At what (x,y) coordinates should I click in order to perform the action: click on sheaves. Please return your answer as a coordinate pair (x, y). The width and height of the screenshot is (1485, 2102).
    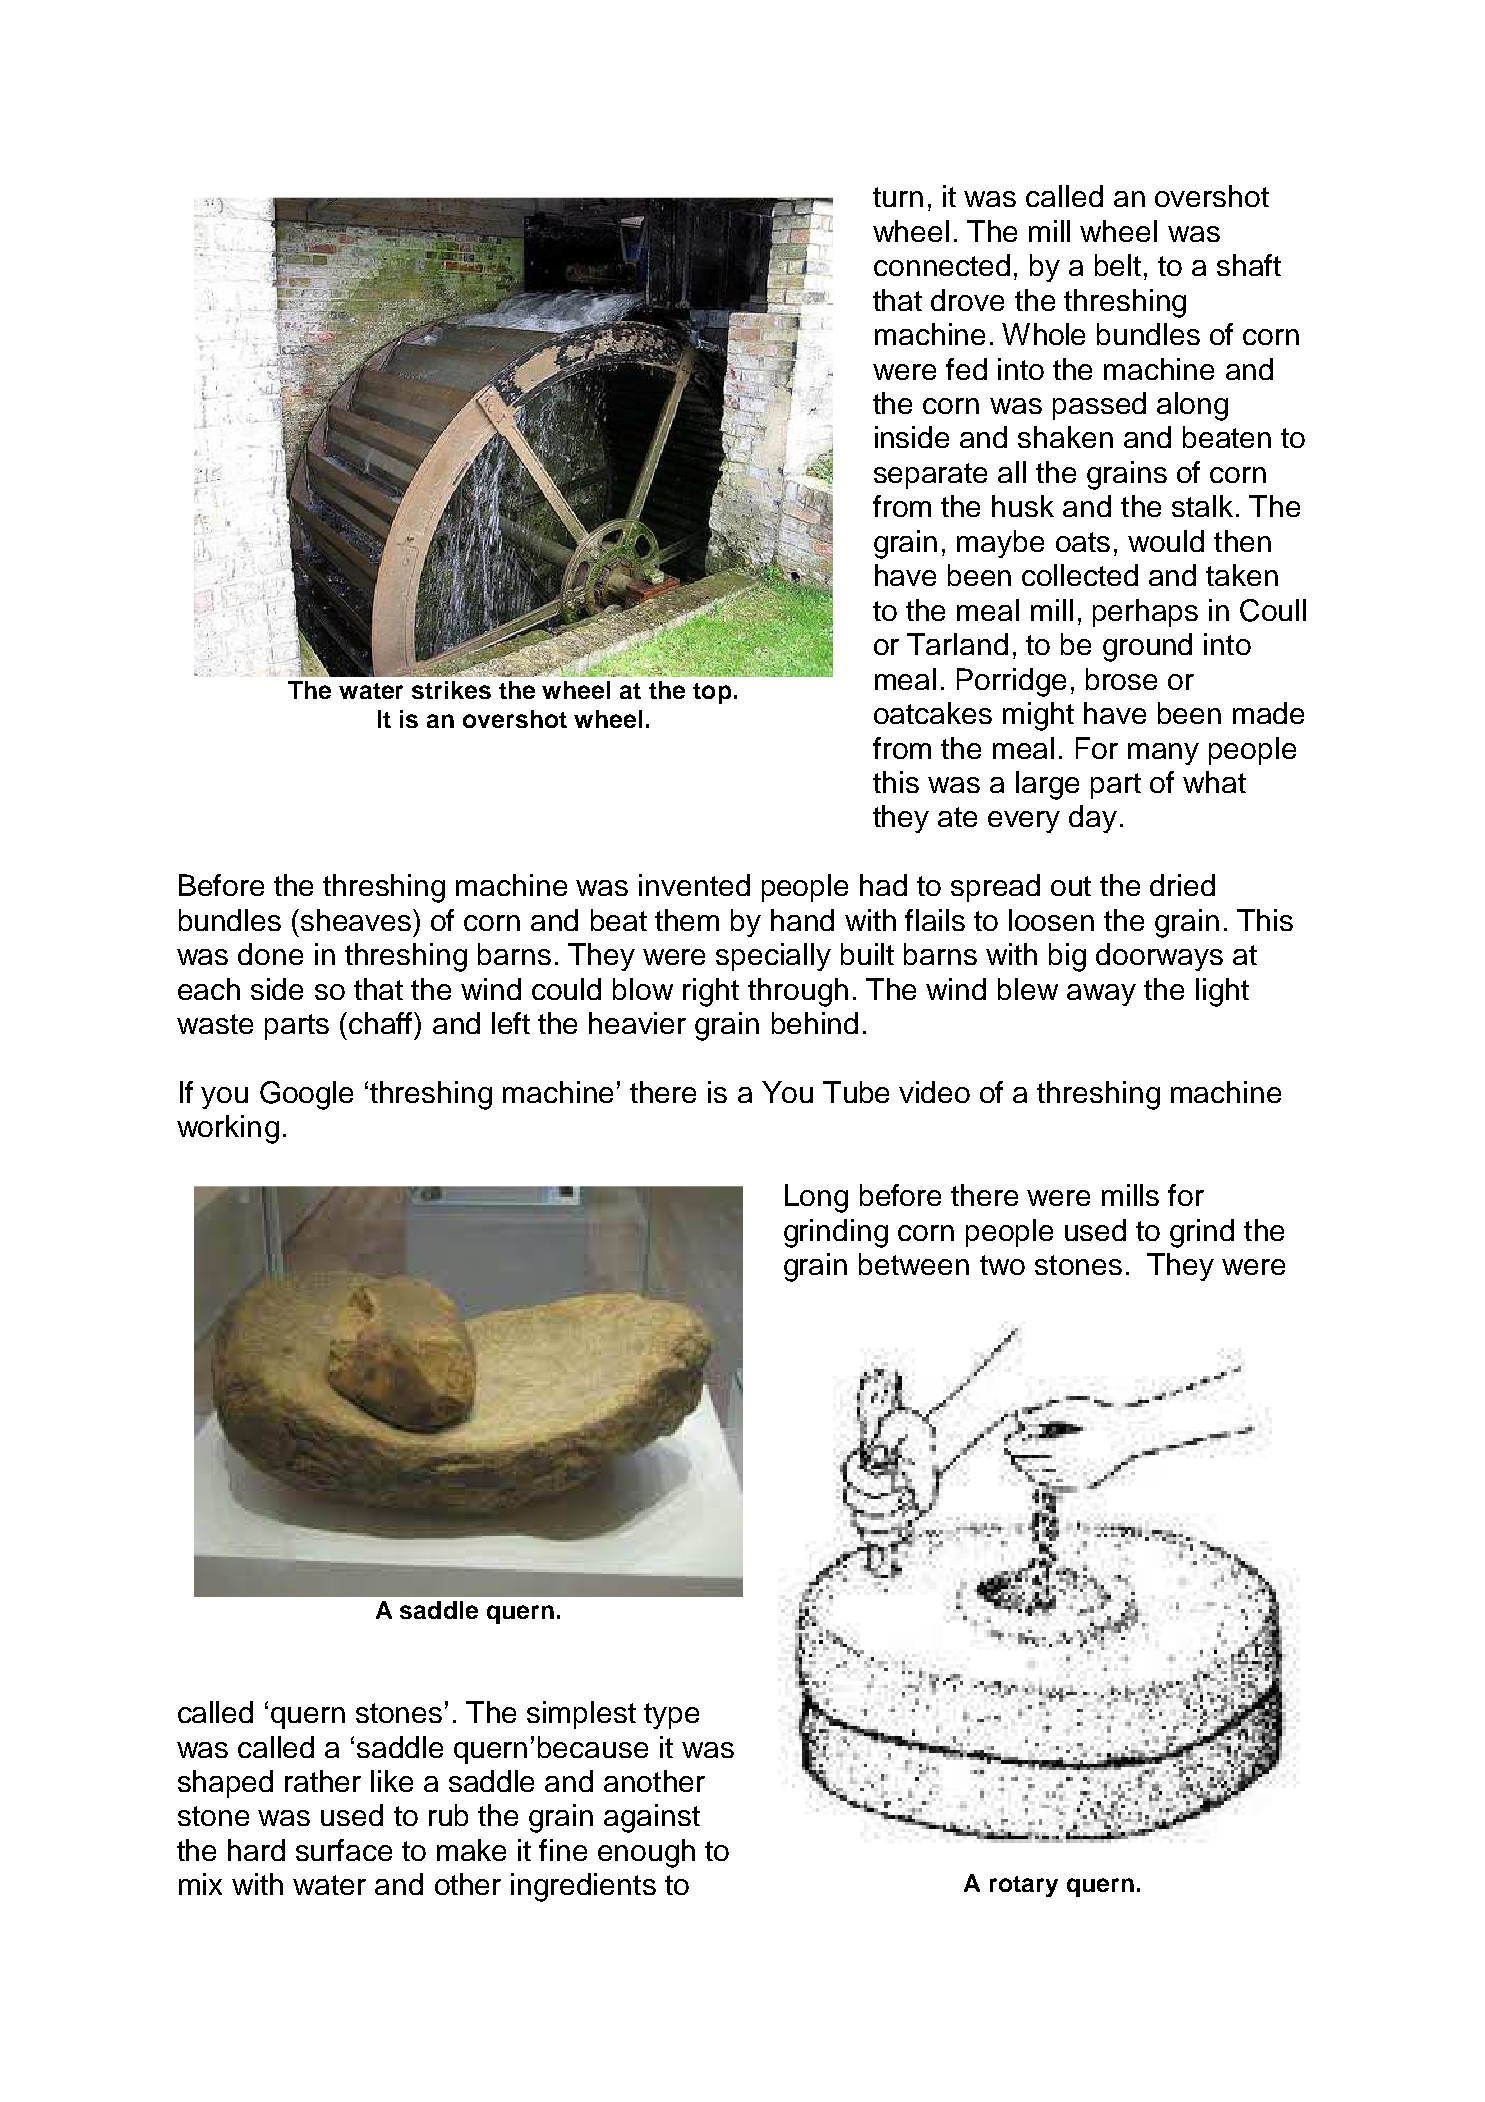
    Looking at the image, I should click on (356, 920).
